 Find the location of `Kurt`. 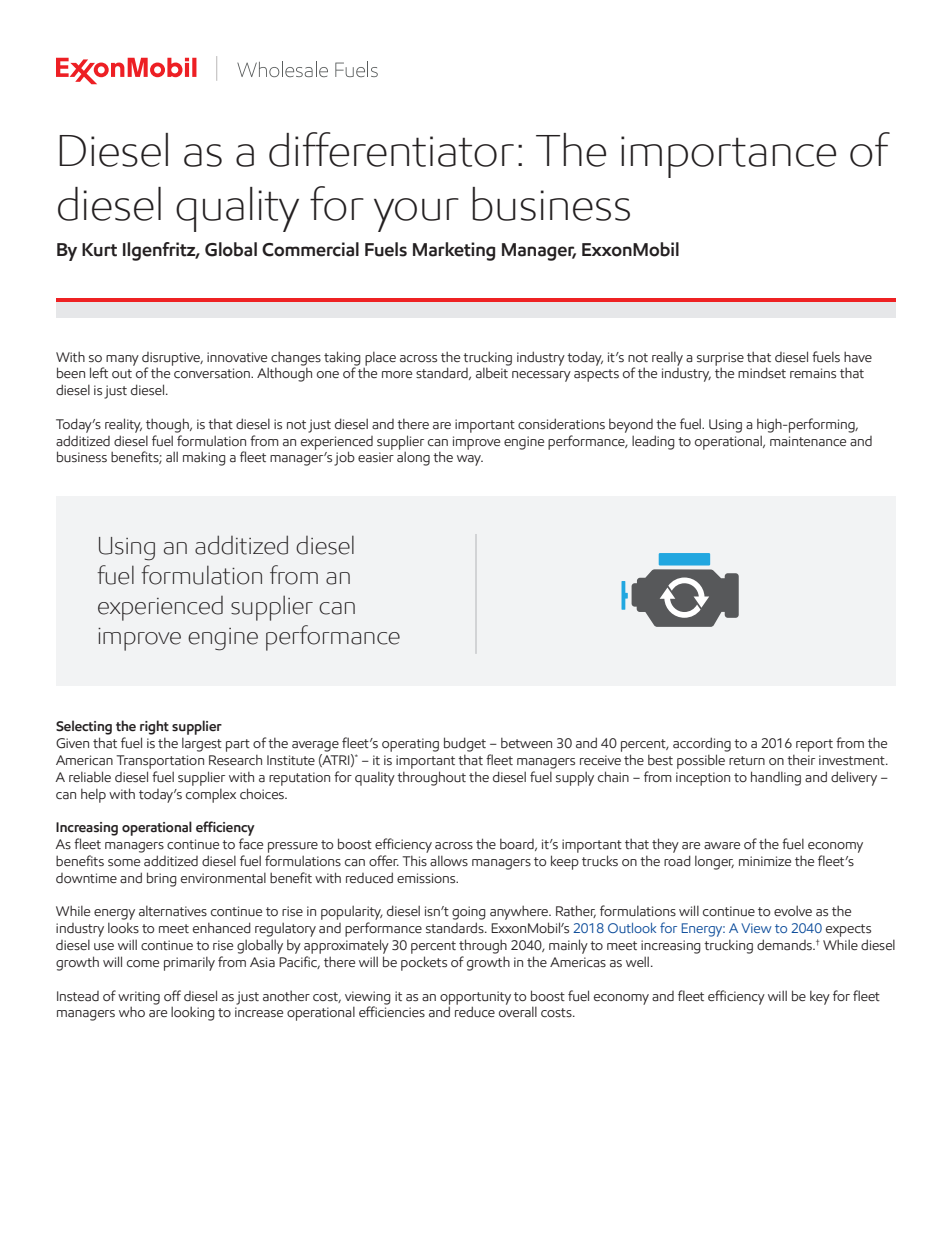

Kurt is located at coordinates (99, 250).
